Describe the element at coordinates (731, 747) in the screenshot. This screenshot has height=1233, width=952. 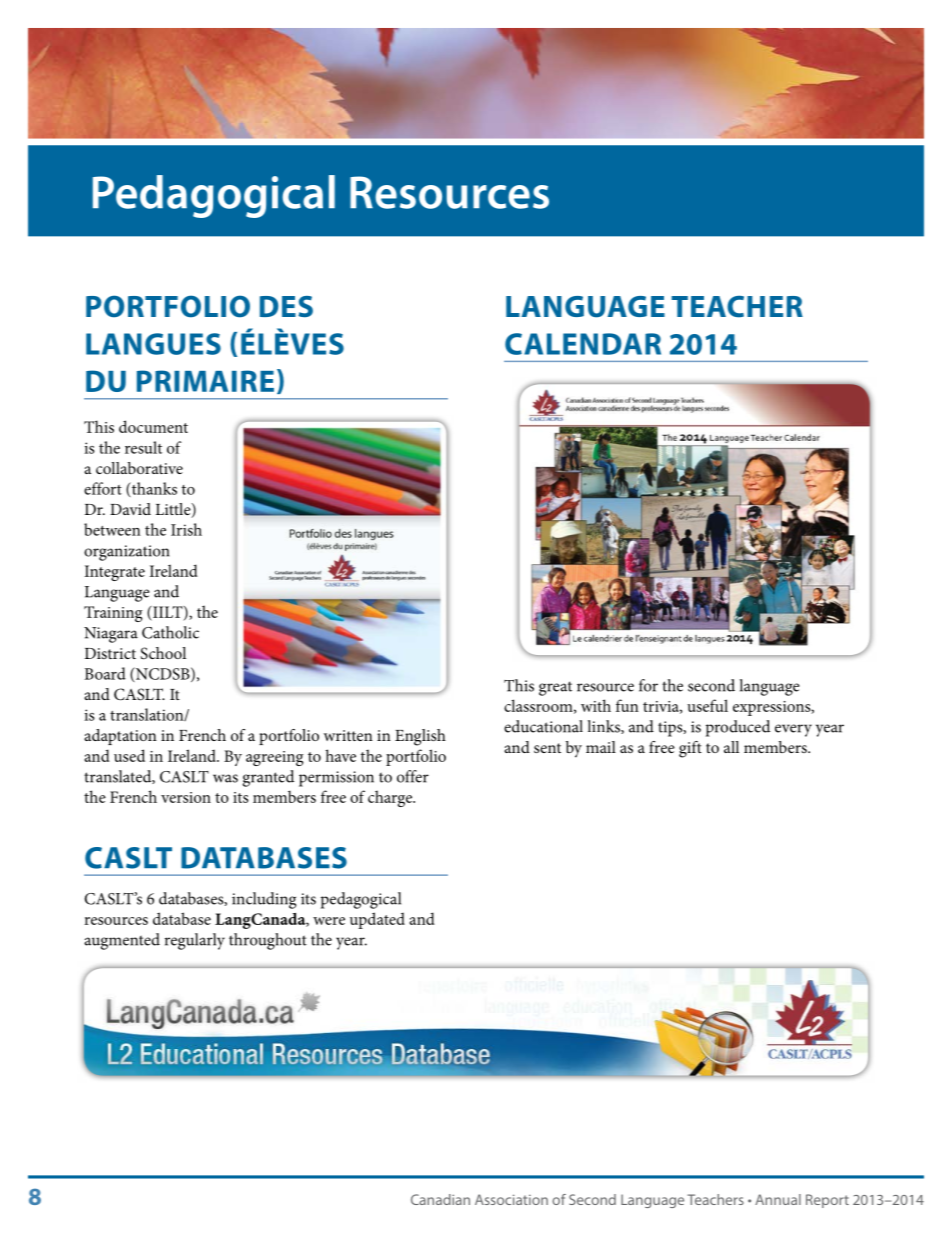
I see `all` at that location.
